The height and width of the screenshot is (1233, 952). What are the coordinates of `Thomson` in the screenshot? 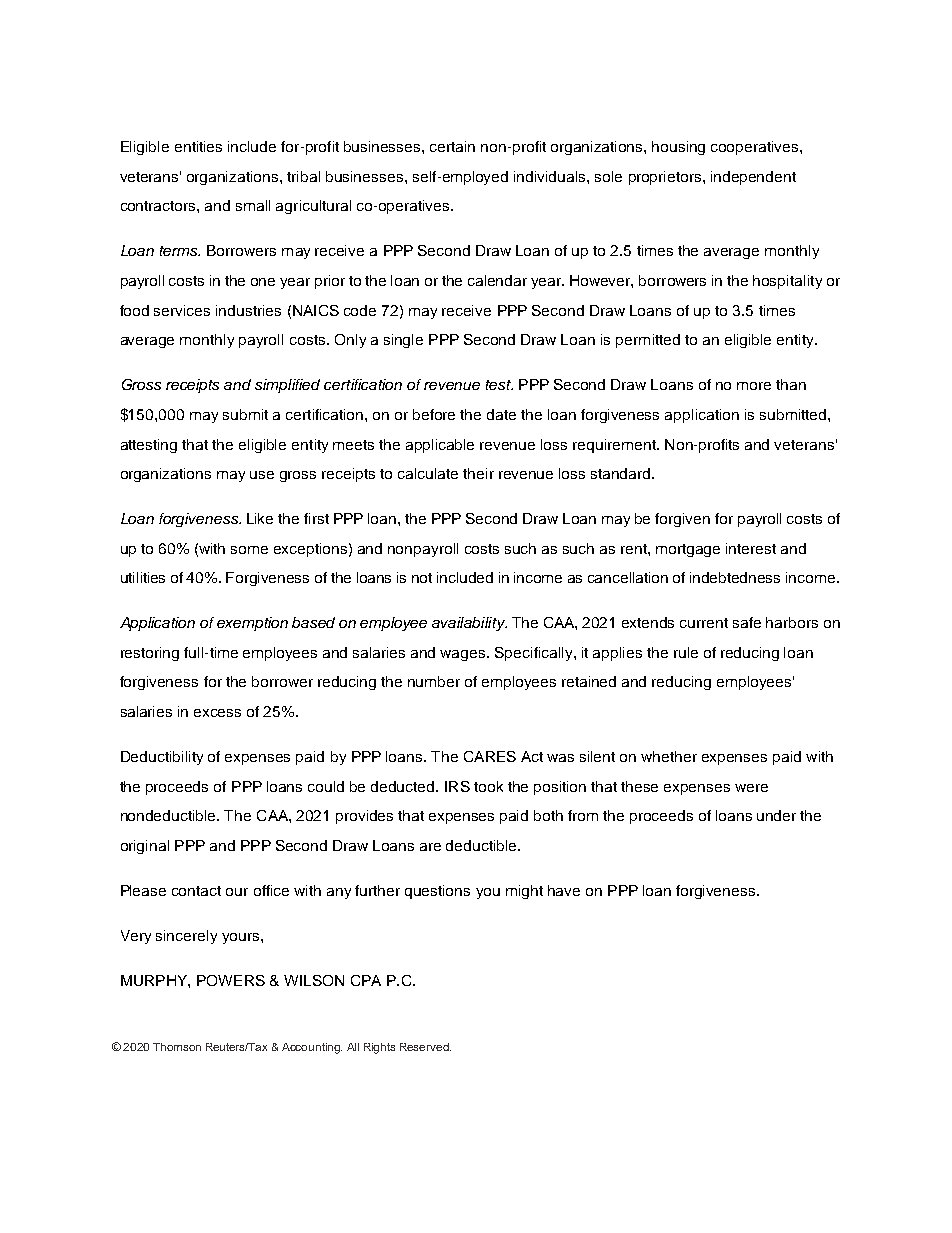 It's located at (177, 1047).
